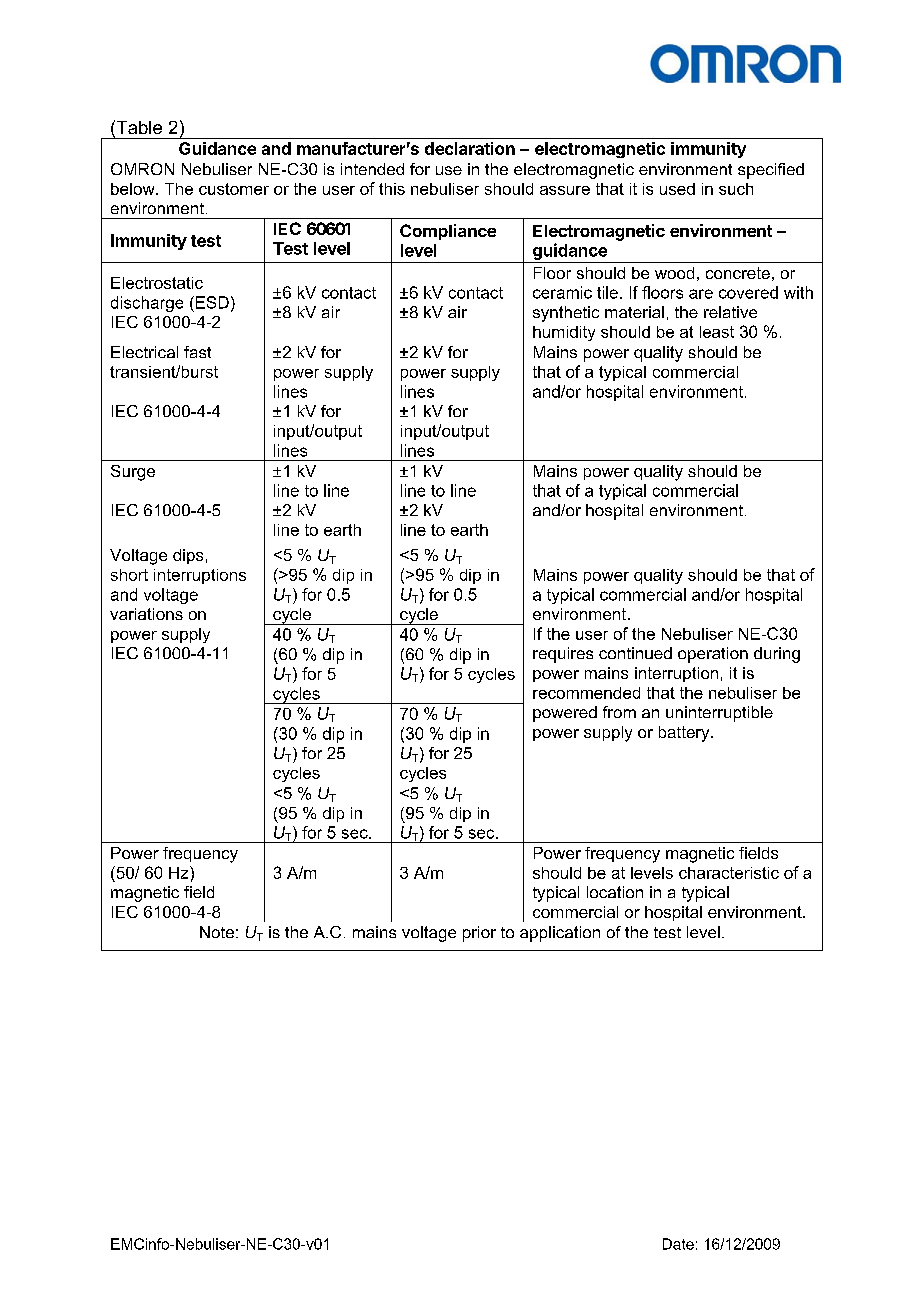 This screenshot has height=1308, width=924. What do you see at coordinates (234, 189) in the screenshot?
I see `customer` at bounding box center [234, 189].
